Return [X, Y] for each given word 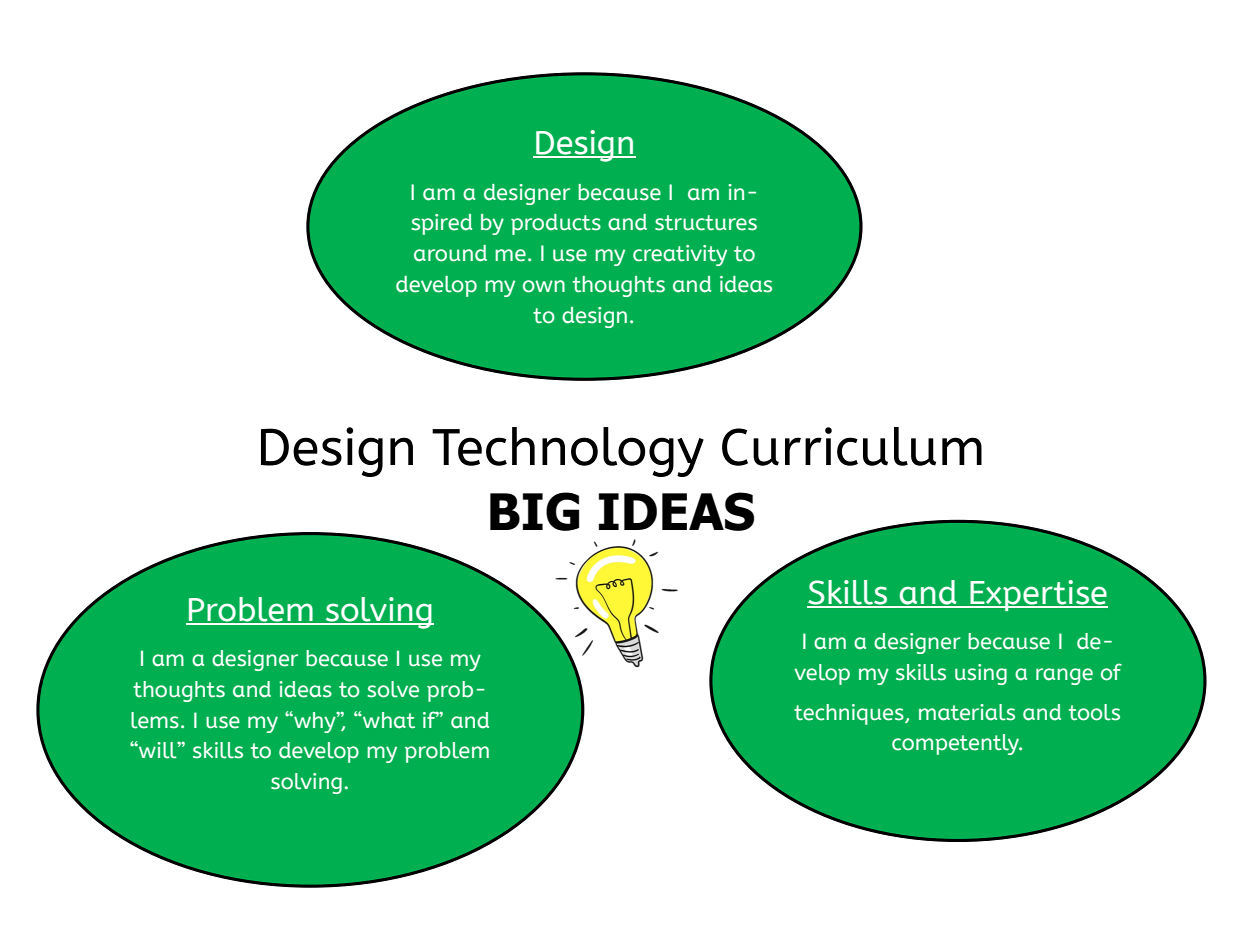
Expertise [1038, 595]
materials [967, 712]
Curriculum [852, 446]
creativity [680, 255]
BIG [534, 511]
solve [393, 689]
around [450, 253]
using [981, 674]
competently [957, 744]
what [388, 720]
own [544, 286]
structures [706, 223]
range [1064, 676]
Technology [568, 452]
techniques [850, 714]
